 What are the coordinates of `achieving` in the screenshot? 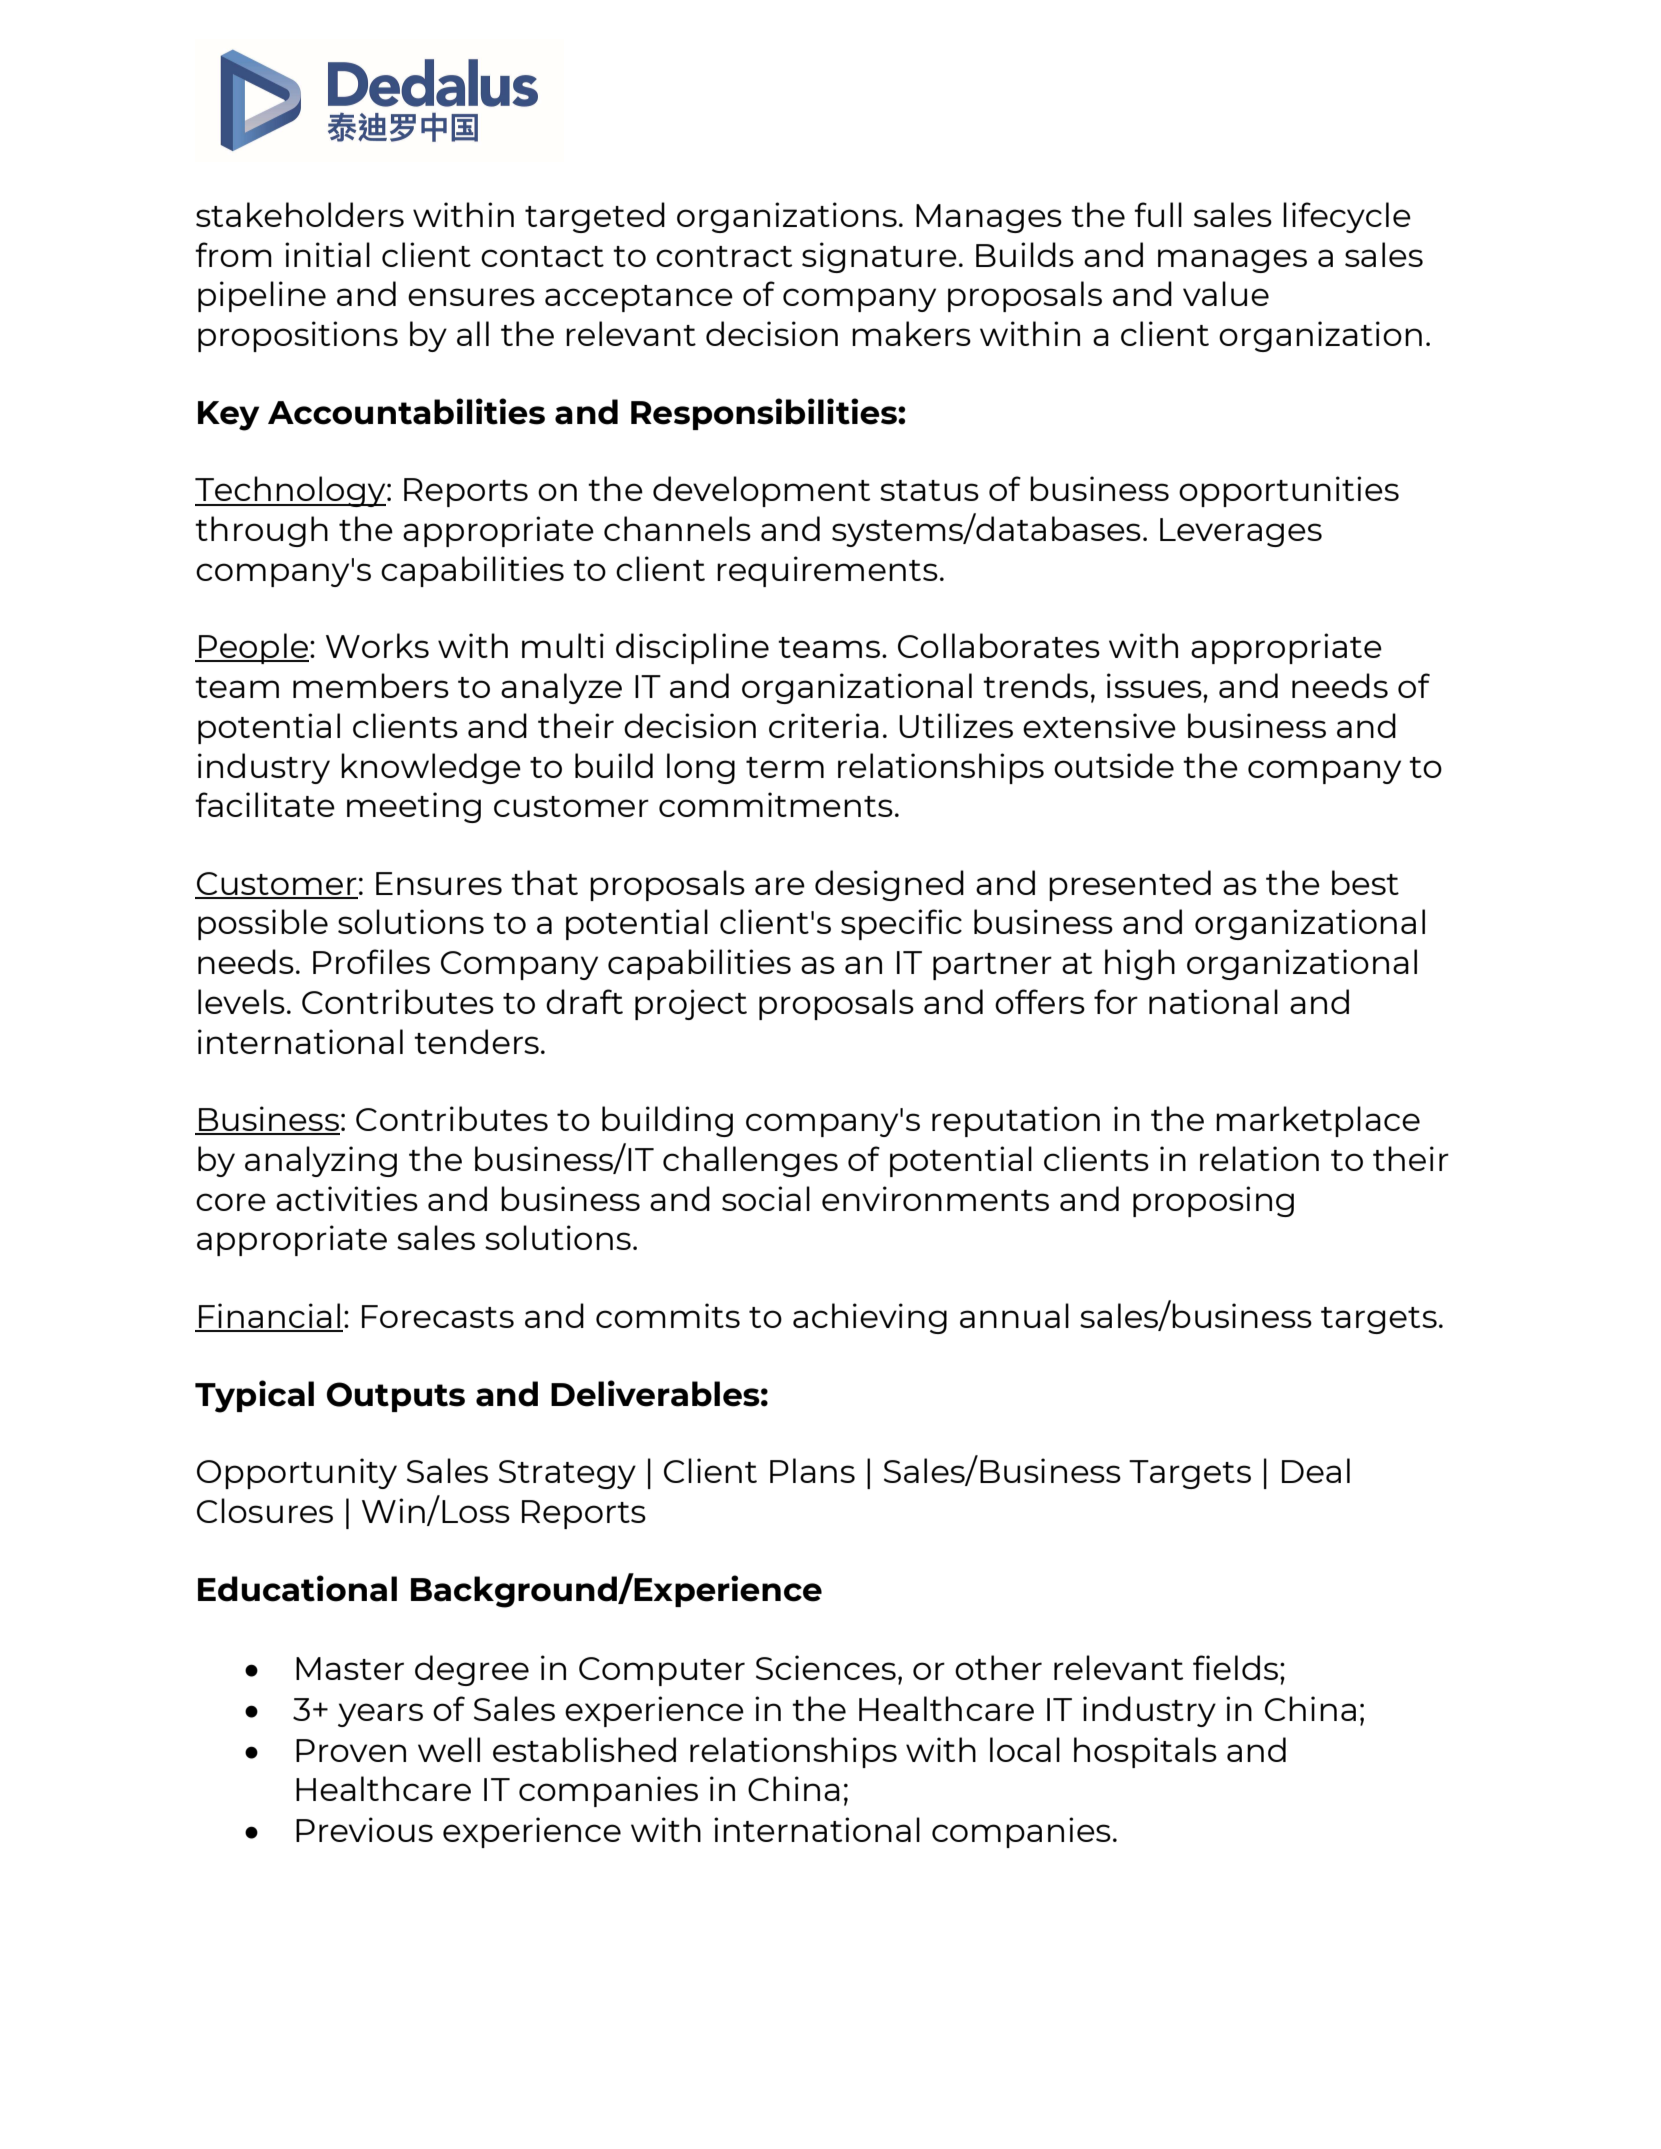 It's located at (870, 1318).
